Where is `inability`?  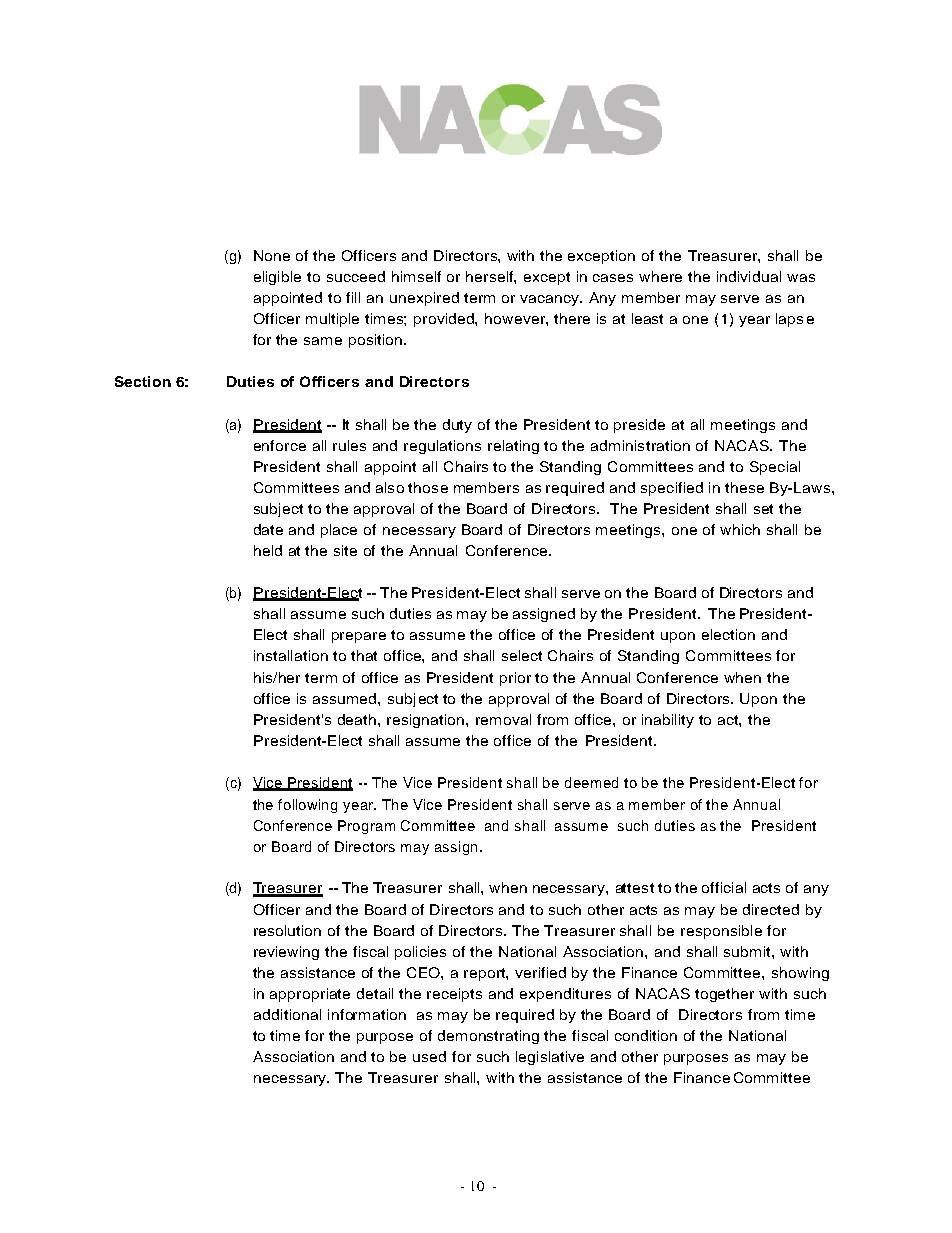 inability is located at coordinates (668, 721).
